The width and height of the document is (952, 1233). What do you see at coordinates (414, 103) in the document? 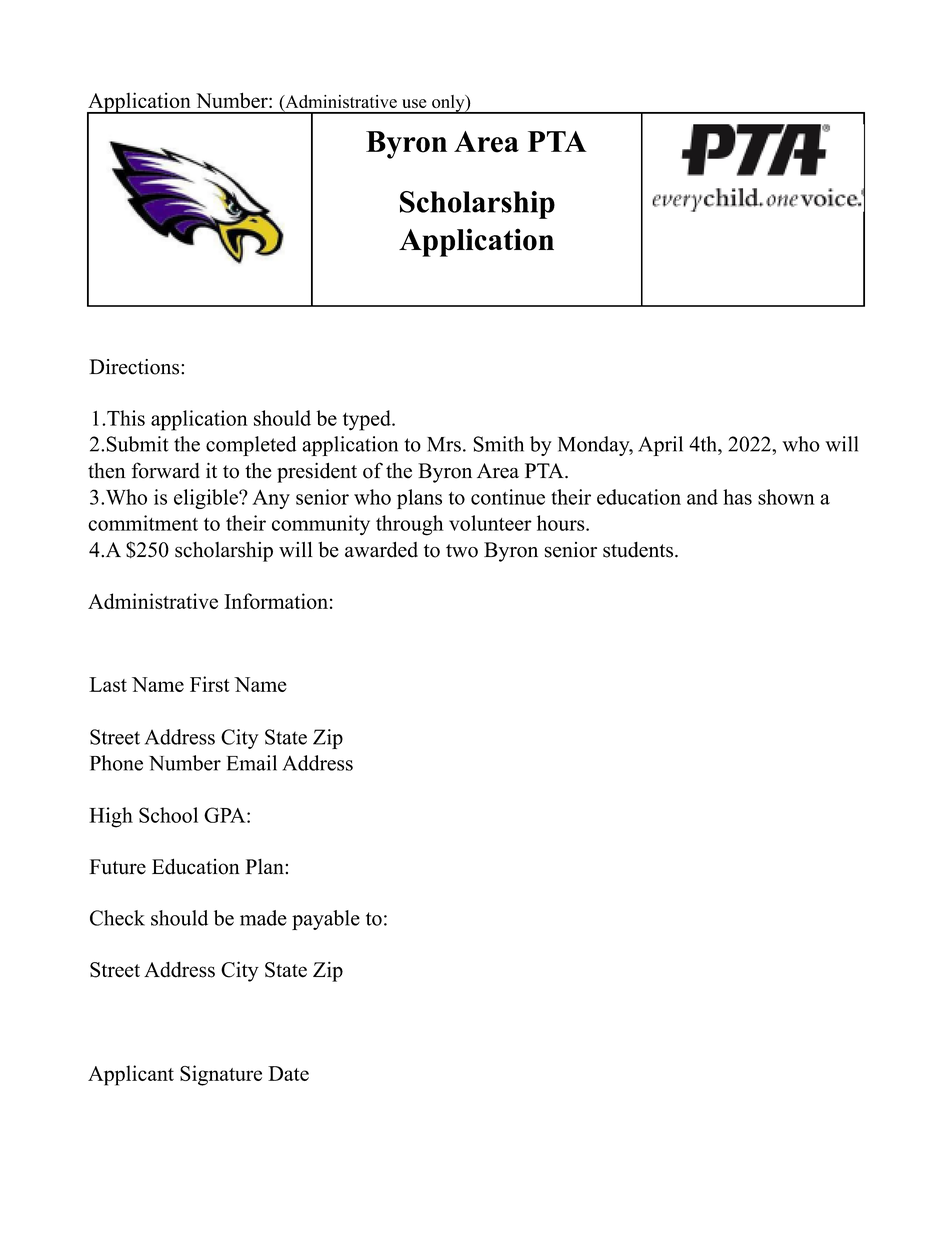
I see `use` at bounding box center [414, 103].
